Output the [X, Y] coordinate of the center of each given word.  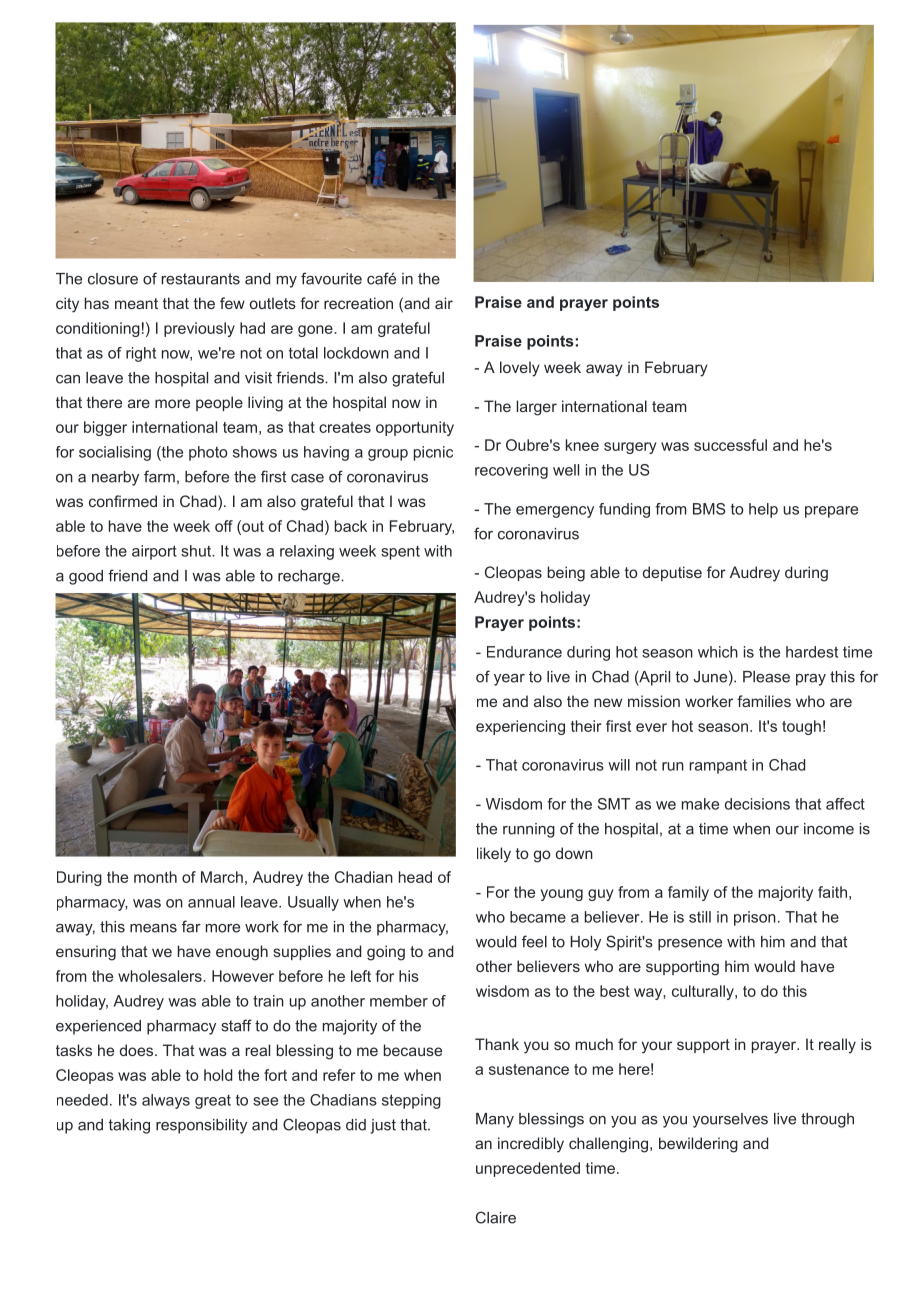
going [386, 953]
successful [730, 445]
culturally [704, 992]
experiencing [520, 727]
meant [136, 303]
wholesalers [161, 976]
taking [129, 1126]
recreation [358, 303]
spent [400, 553]
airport [154, 552]
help [763, 510]
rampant [718, 767]
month [155, 877]
